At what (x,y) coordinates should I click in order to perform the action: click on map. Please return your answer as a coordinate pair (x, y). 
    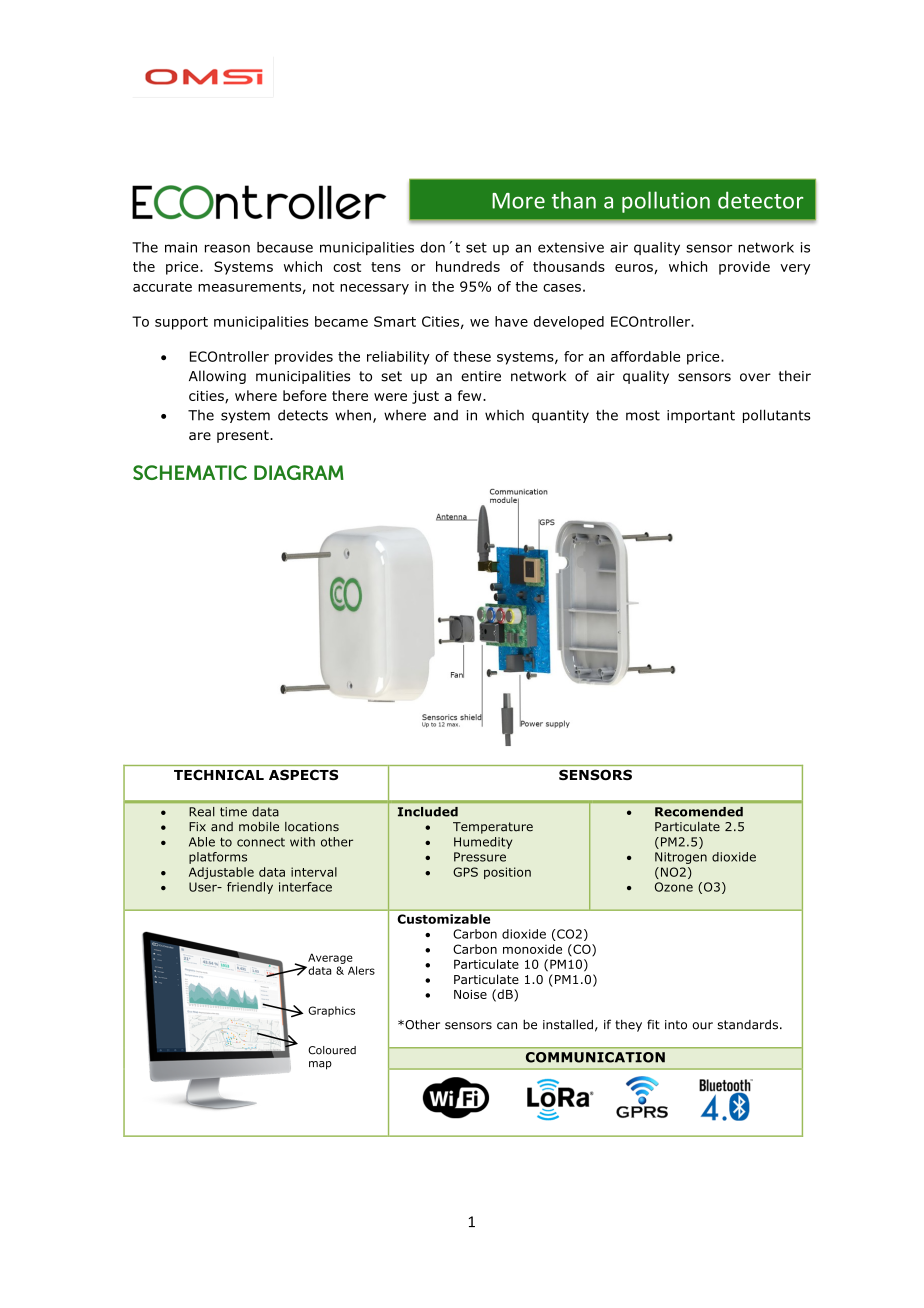
    Looking at the image, I should click on (320, 1065).
